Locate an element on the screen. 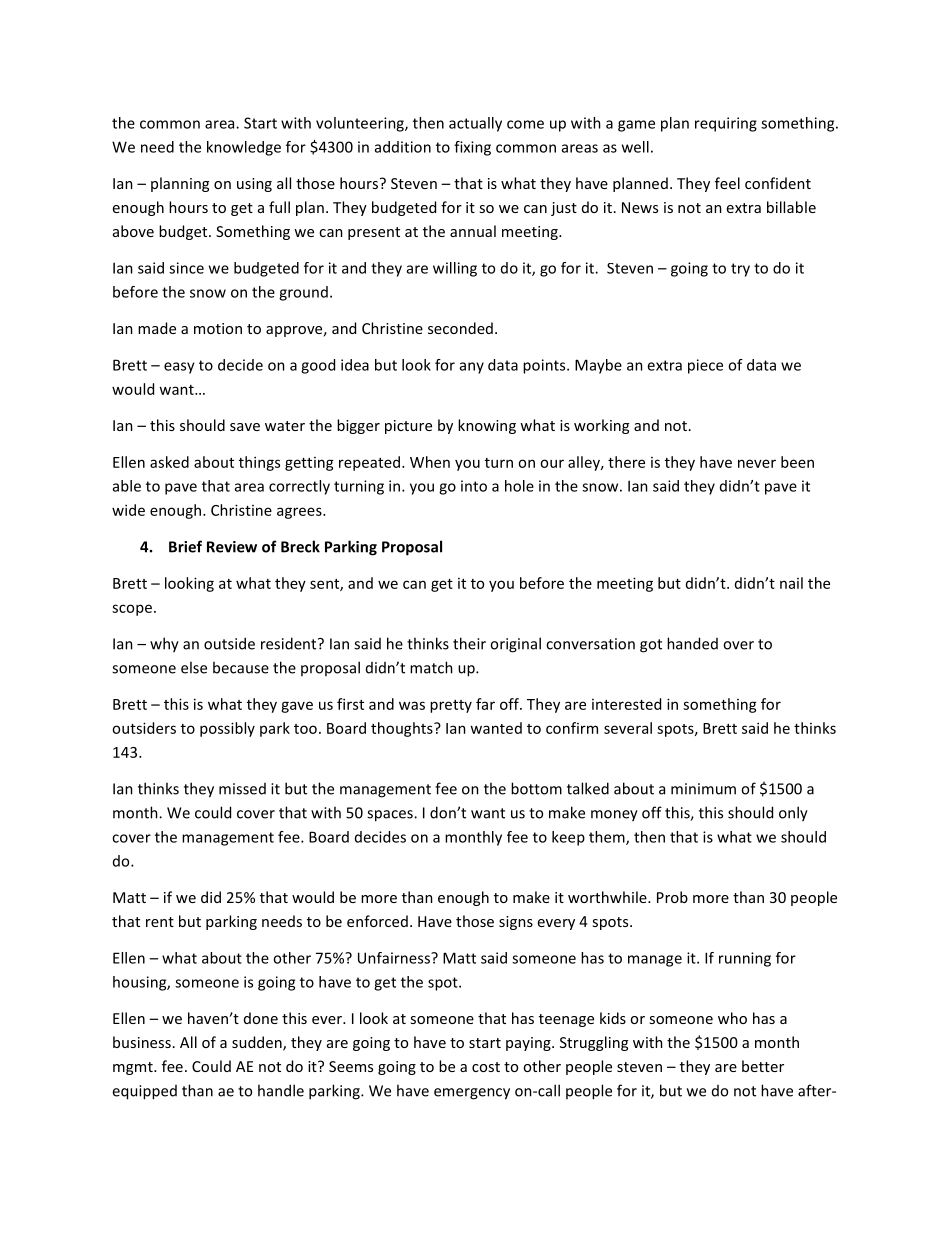 The height and width of the screenshot is (1233, 952). fixing is located at coordinates (472, 148).
